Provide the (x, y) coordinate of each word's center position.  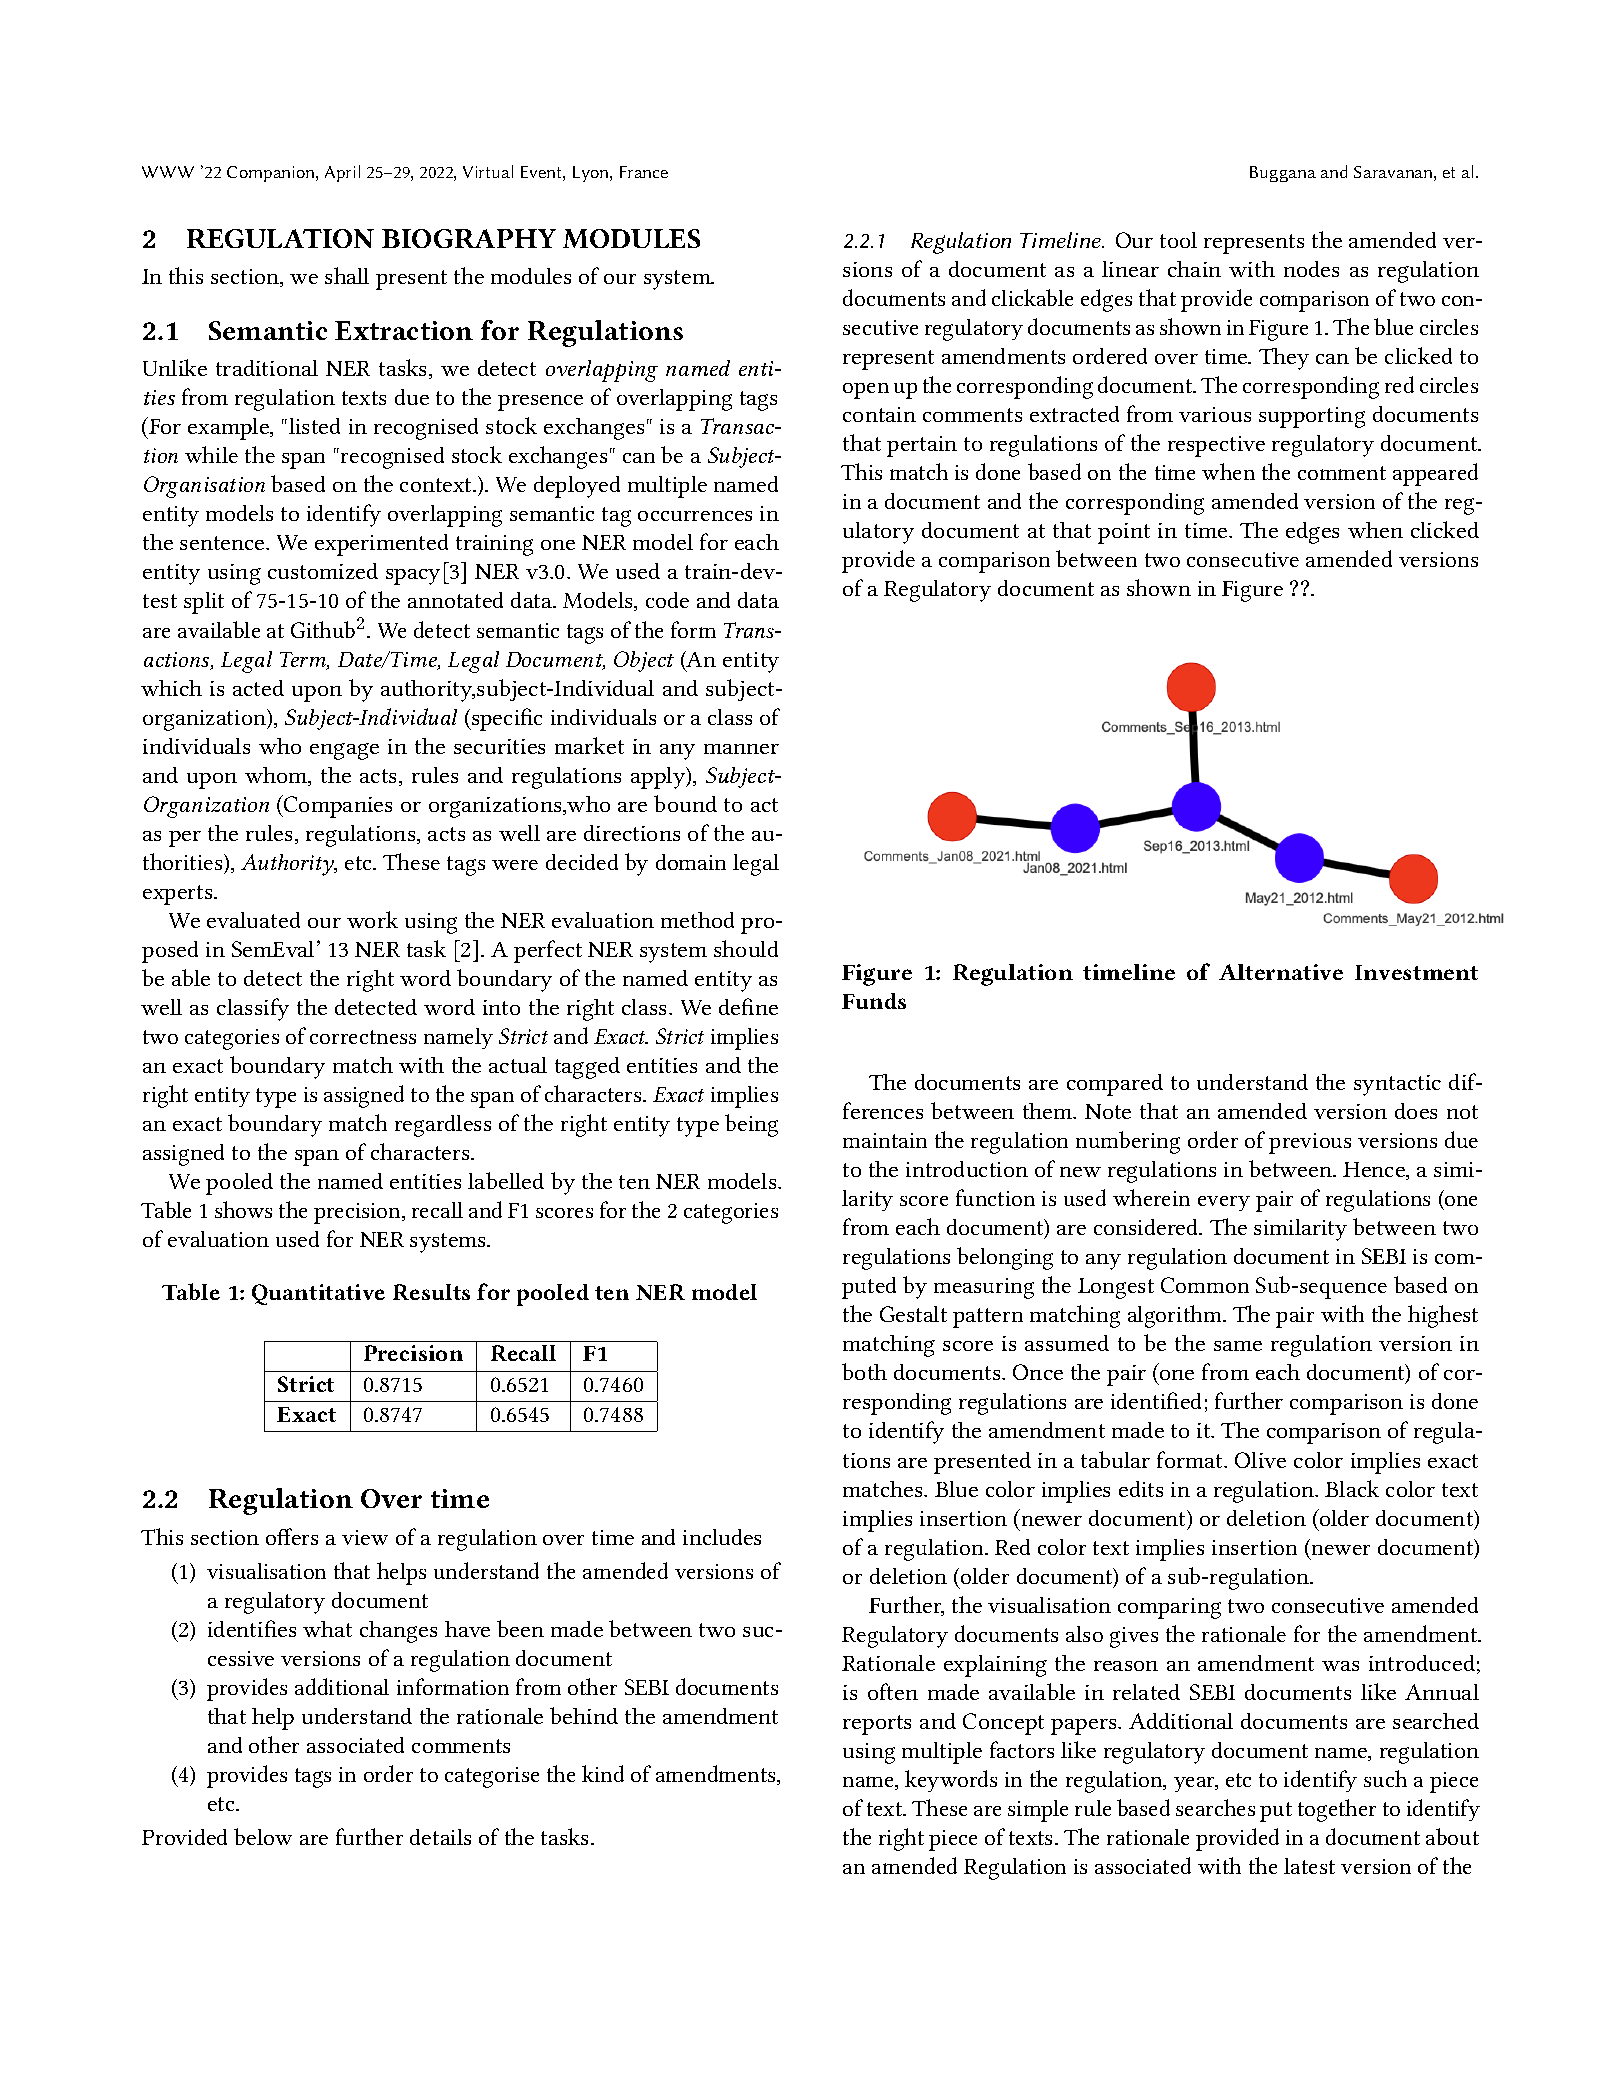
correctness (363, 1037)
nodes (1311, 269)
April (342, 173)
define (748, 1006)
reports (877, 1725)
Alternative (1281, 972)
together (1337, 1810)
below (263, 1836)
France (644, 172)
